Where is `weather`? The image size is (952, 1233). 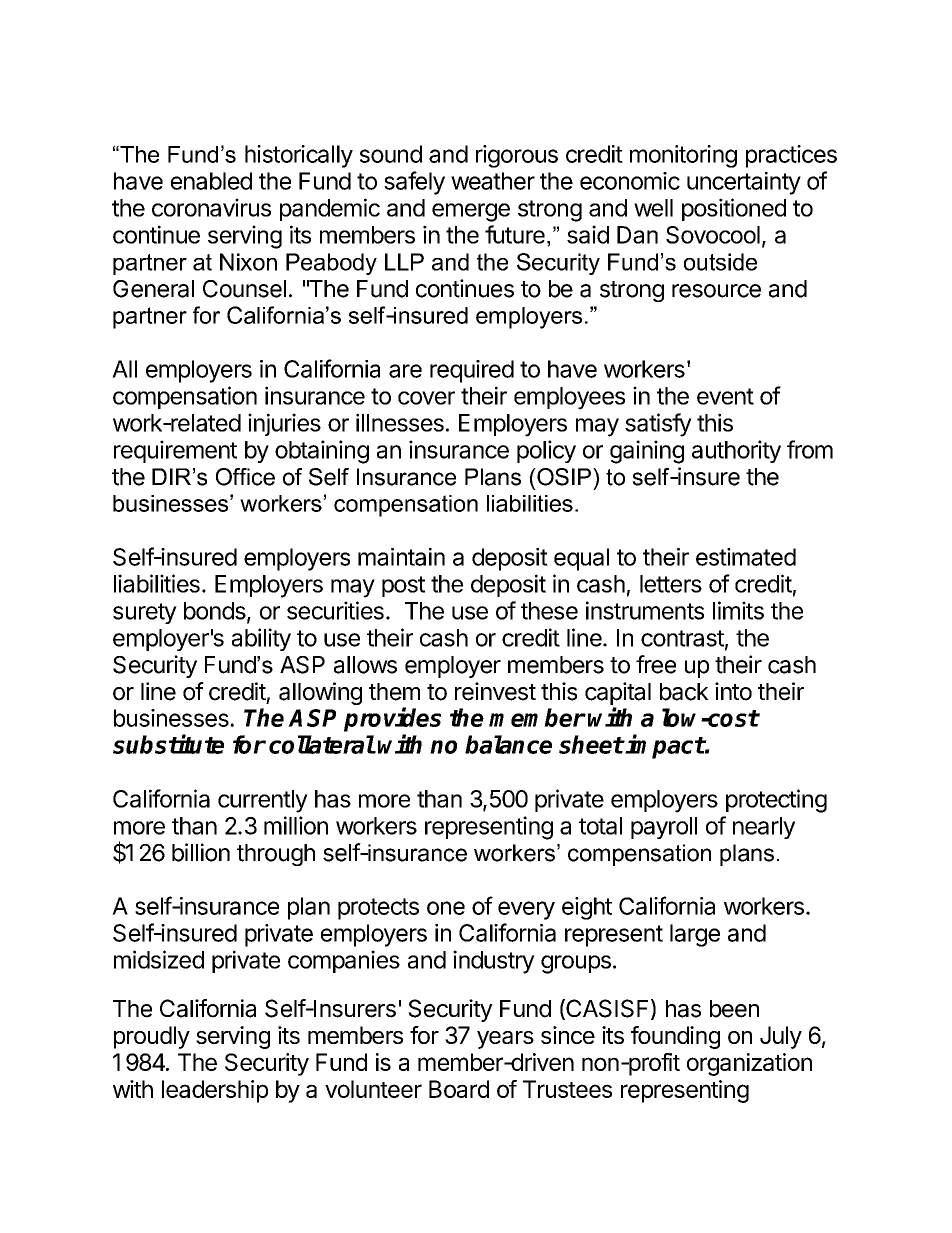
weather is located at coordinates (493, 181).
